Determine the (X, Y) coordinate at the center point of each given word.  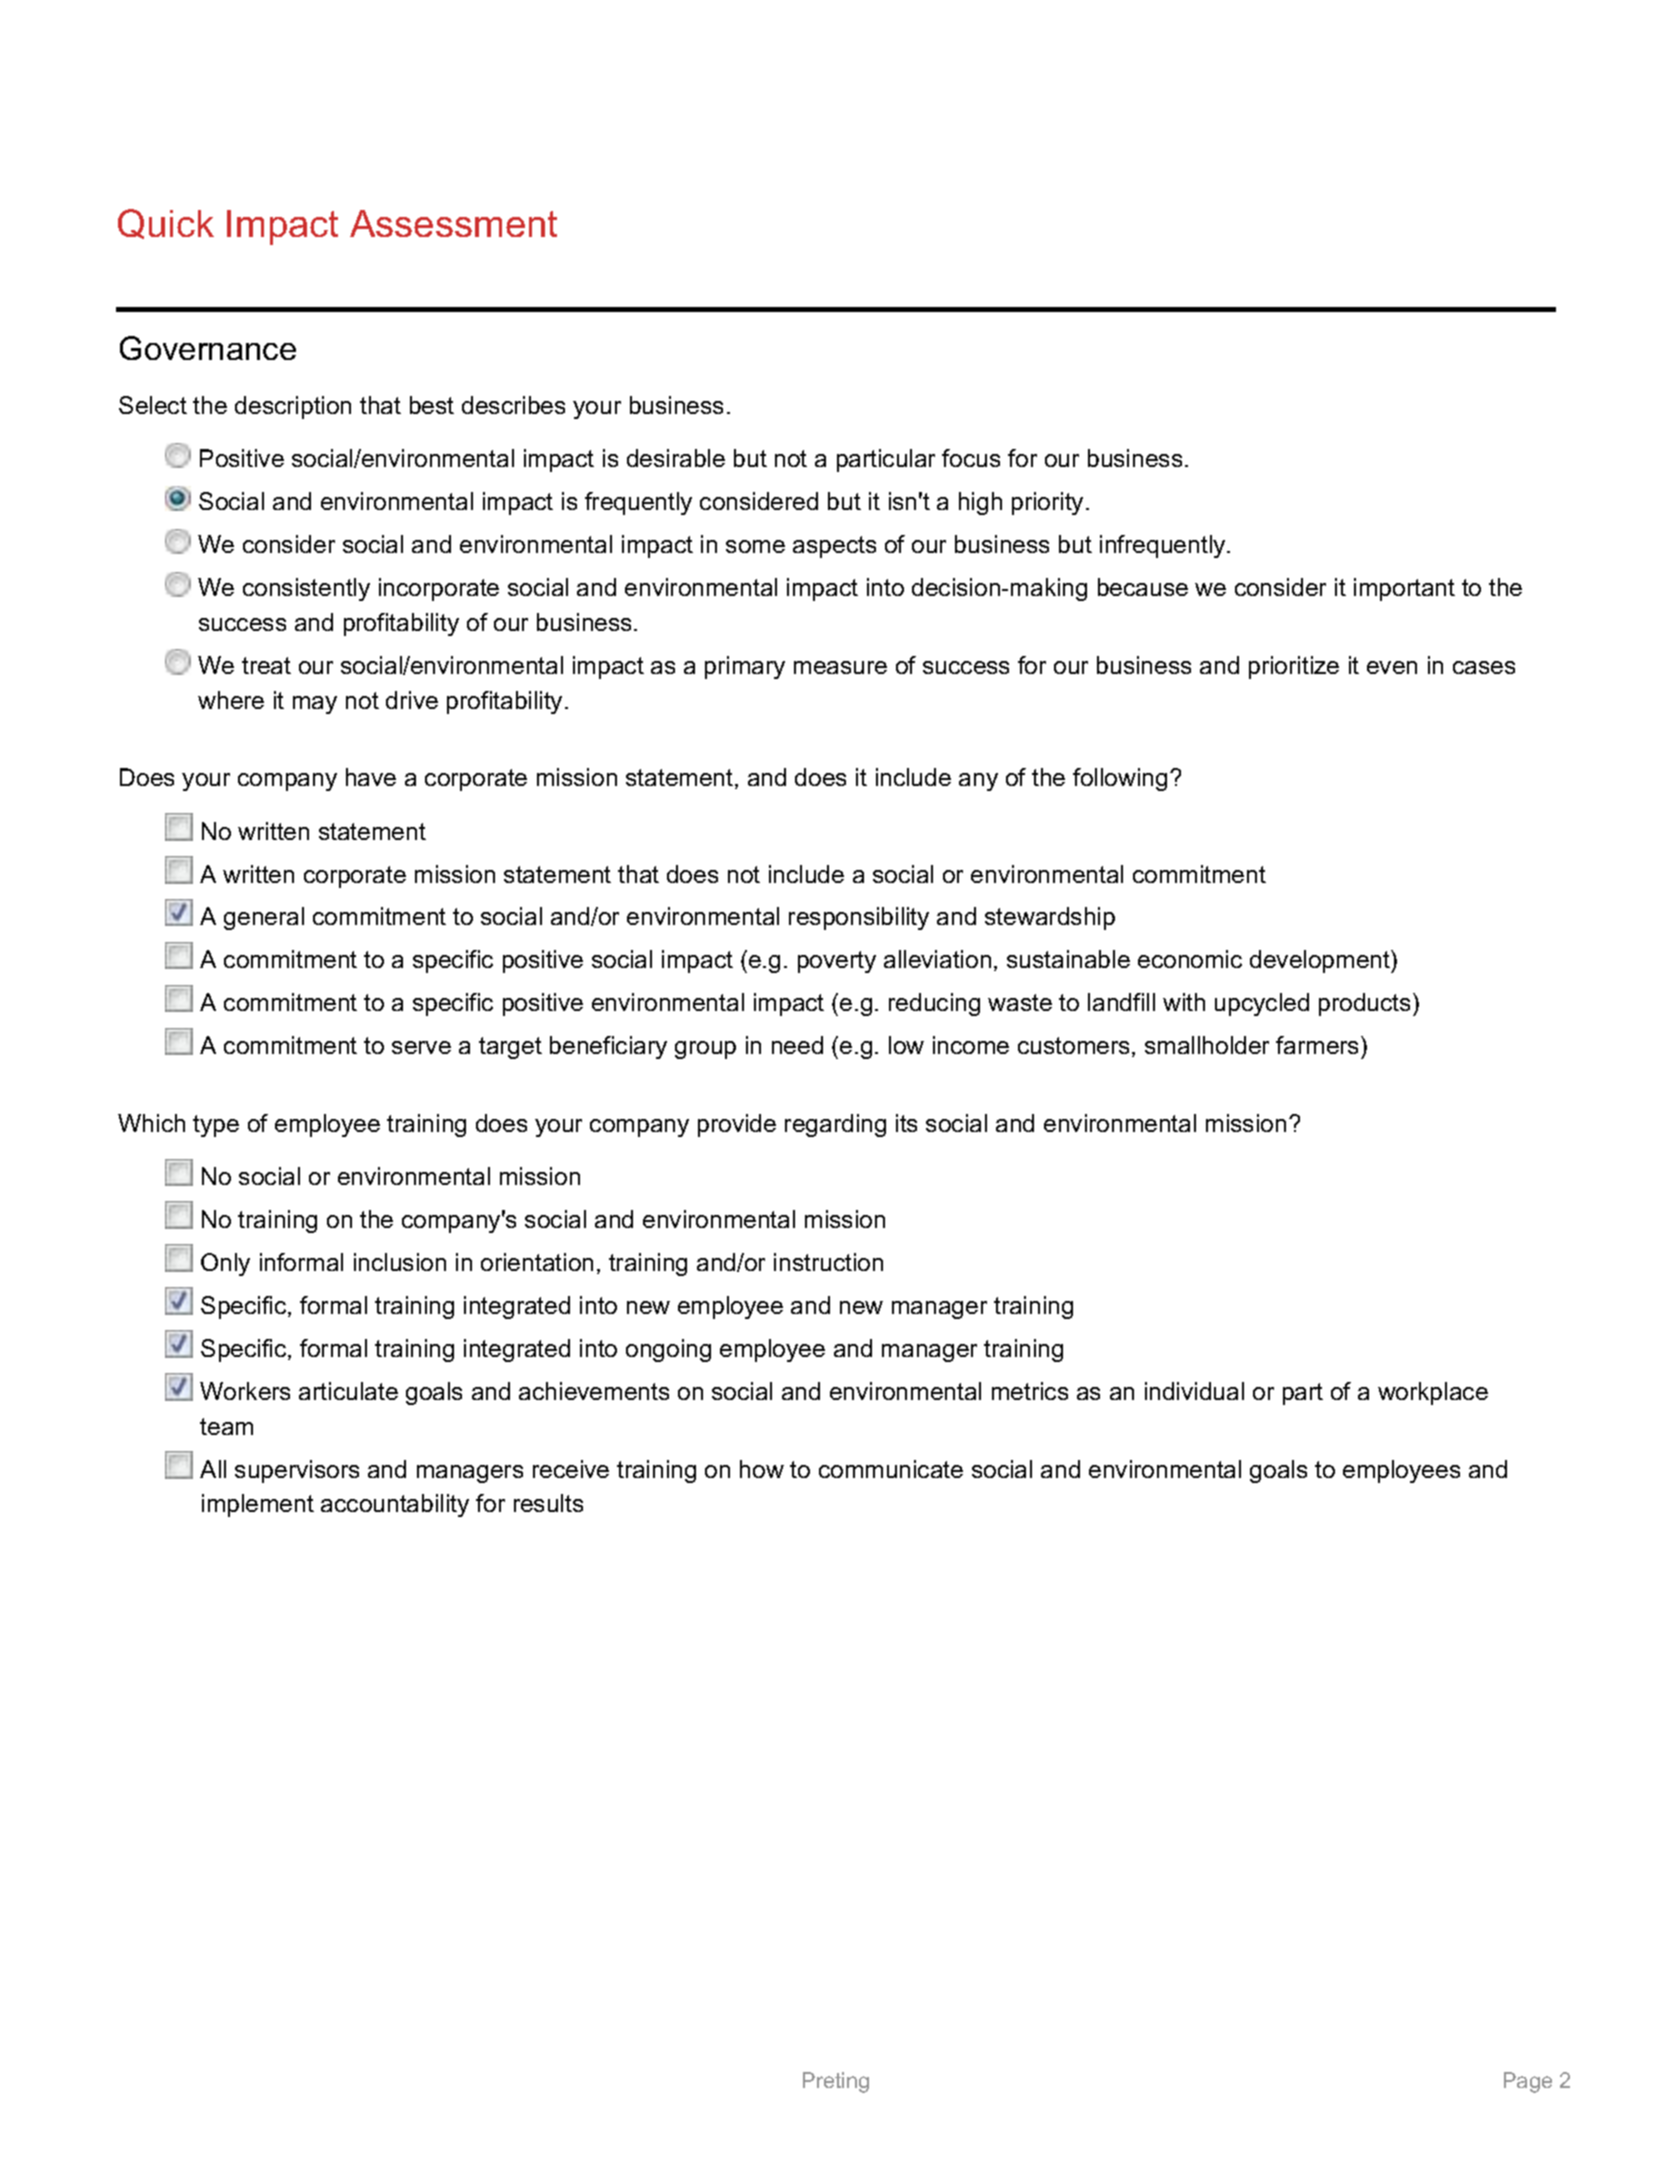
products (1366, 1004)
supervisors (297, 1471)
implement (258, 1505)
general (264, 918)
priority (1049, 503)
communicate (891, 1469)
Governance (208, 348)
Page (1528, 2082)
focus (971, 458)
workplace (1433, 1393)
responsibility (859, 918)
